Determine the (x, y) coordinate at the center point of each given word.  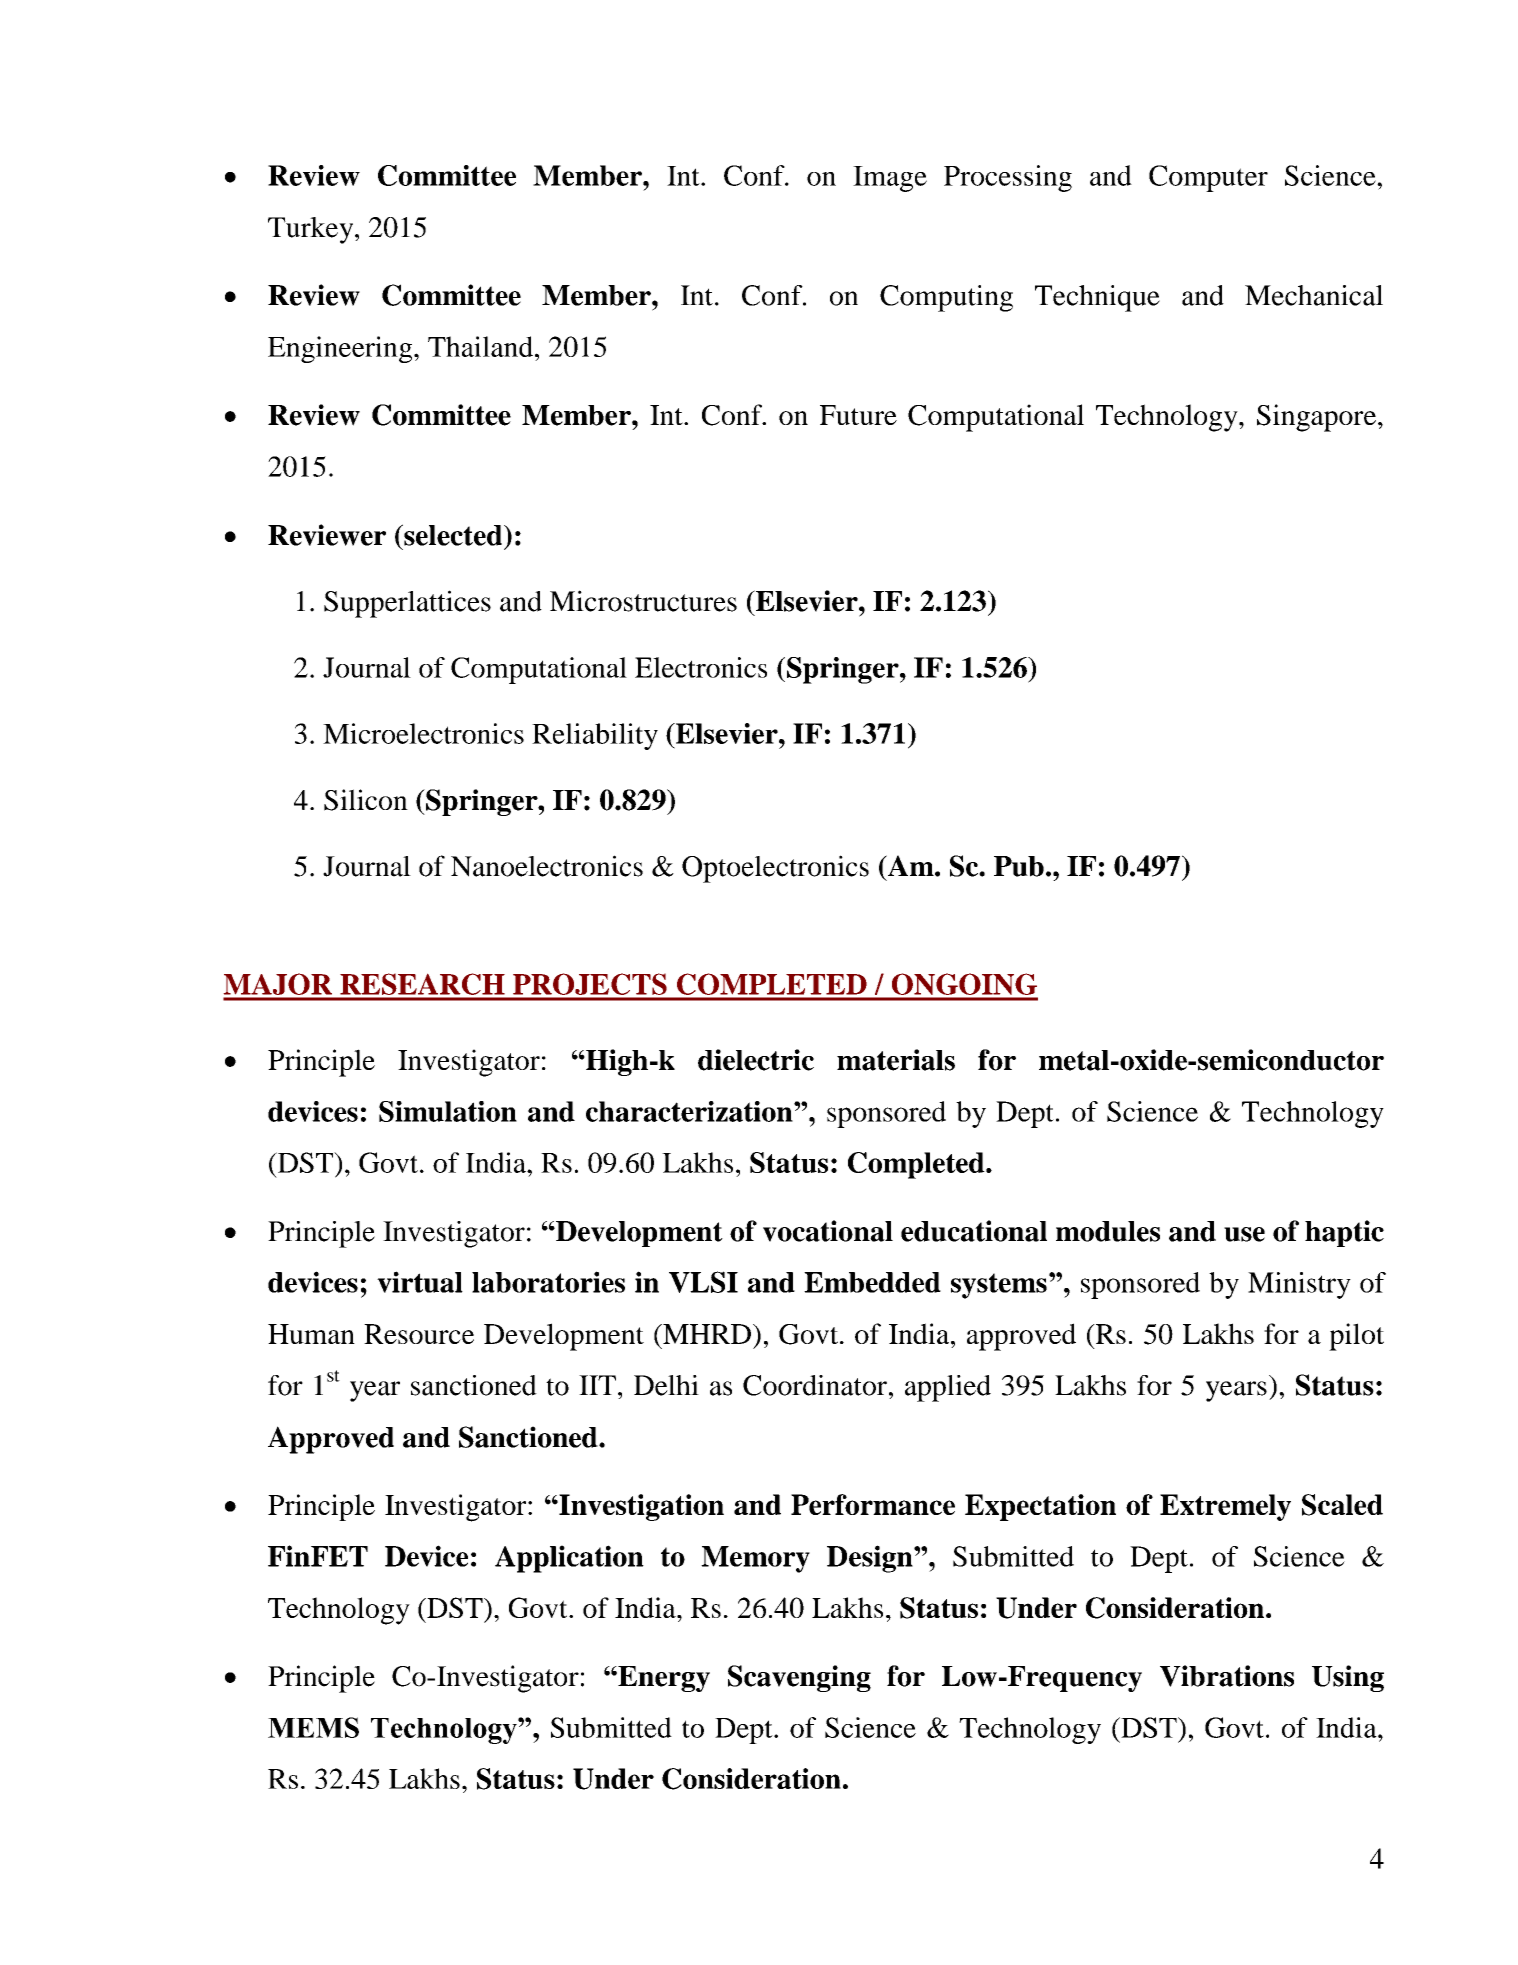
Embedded (872, 1282)
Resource (419, 1334)
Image (890, 179)
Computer (1208, 178)
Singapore (1316, 418)
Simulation (448, 1111)
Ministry (1299, 1285)
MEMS (313, 1727)
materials (896, 1060)
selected (453, 535)
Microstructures (643, 601)
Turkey (312, 230)
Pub (1019, 866)
